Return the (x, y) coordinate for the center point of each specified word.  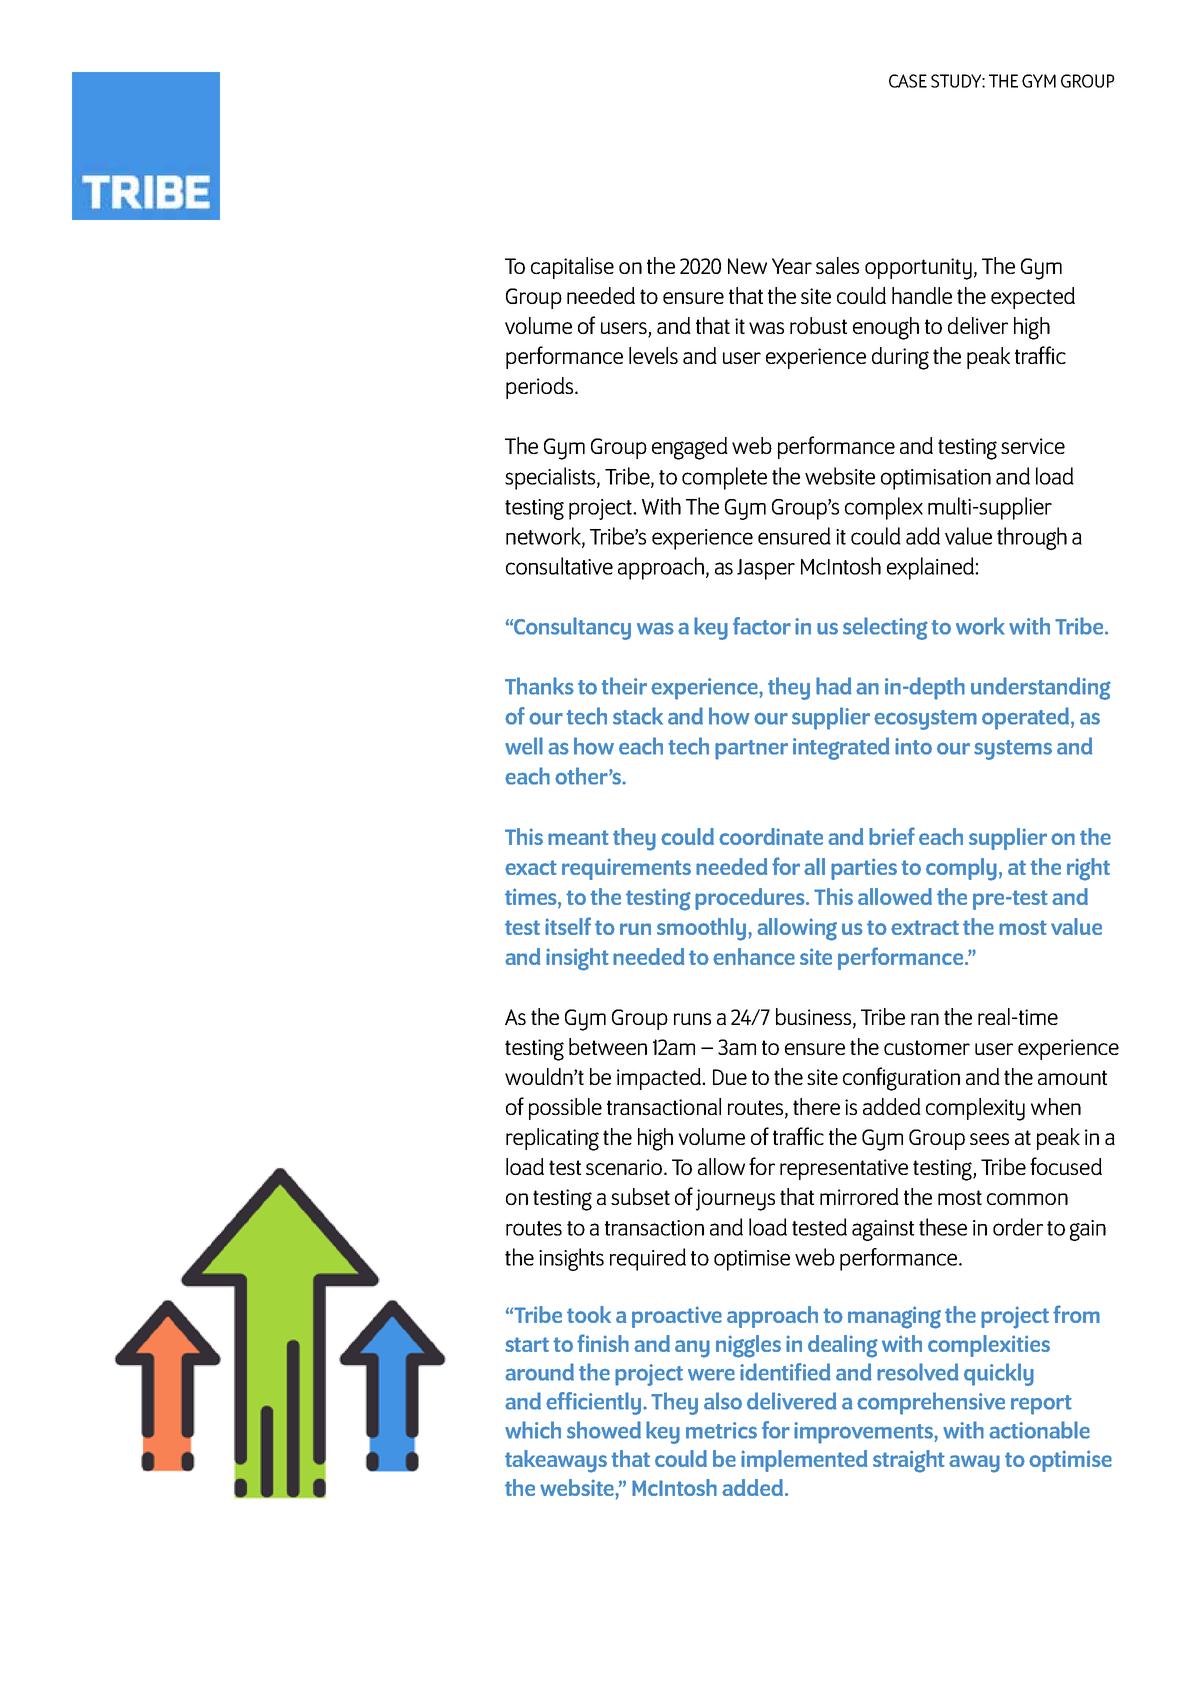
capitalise (572, 268)
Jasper (766, 569)
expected (1033, 298)
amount (1072, 1077)
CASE (908, 81)
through (1032, 538)
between (608, 1046)
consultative (559, 566)
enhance (754, 956)
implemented (804, 1461)
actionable (1039, 1430)
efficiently (595, 1403)
